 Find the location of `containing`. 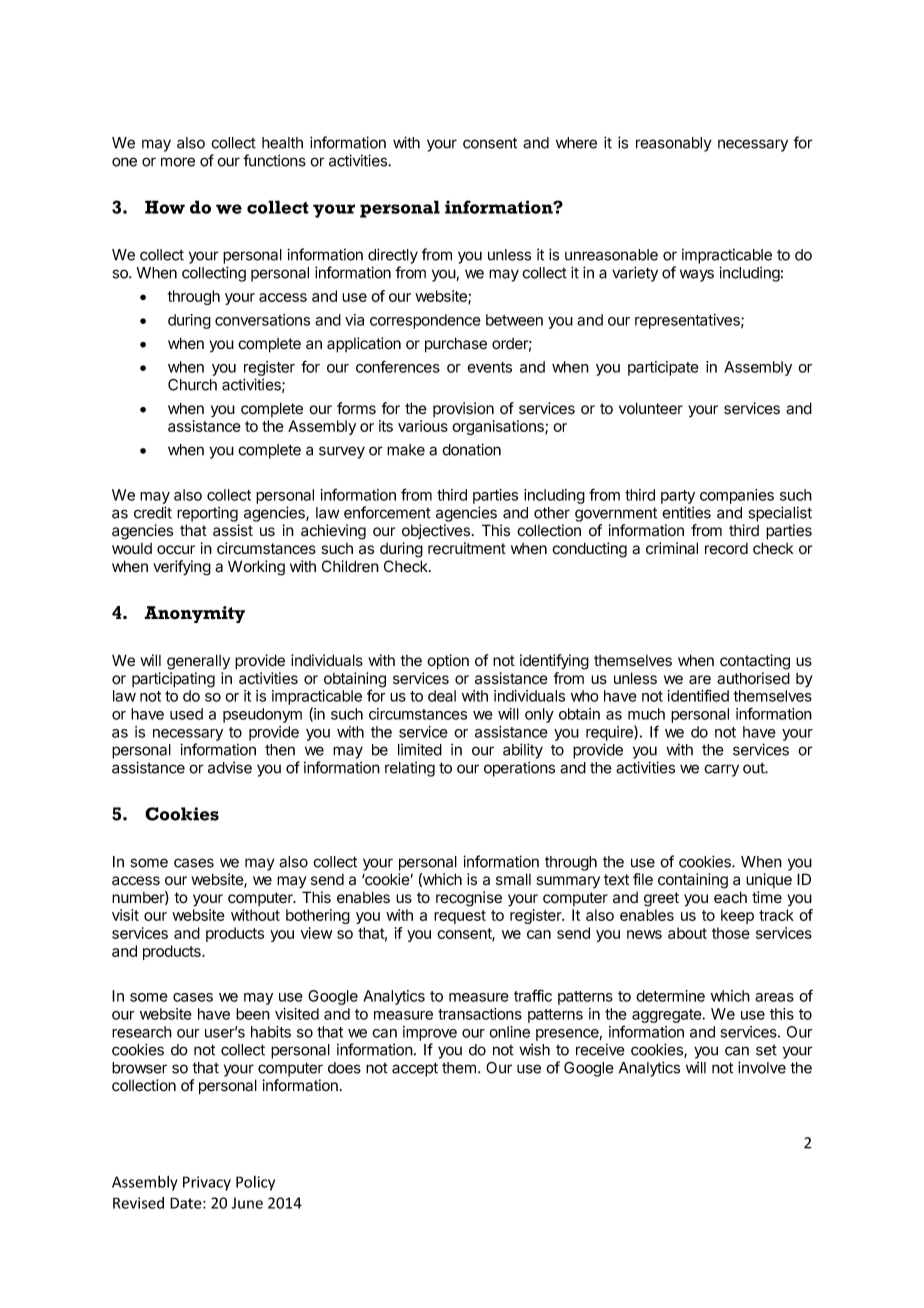

containing is located at coordinates (693, 881).
